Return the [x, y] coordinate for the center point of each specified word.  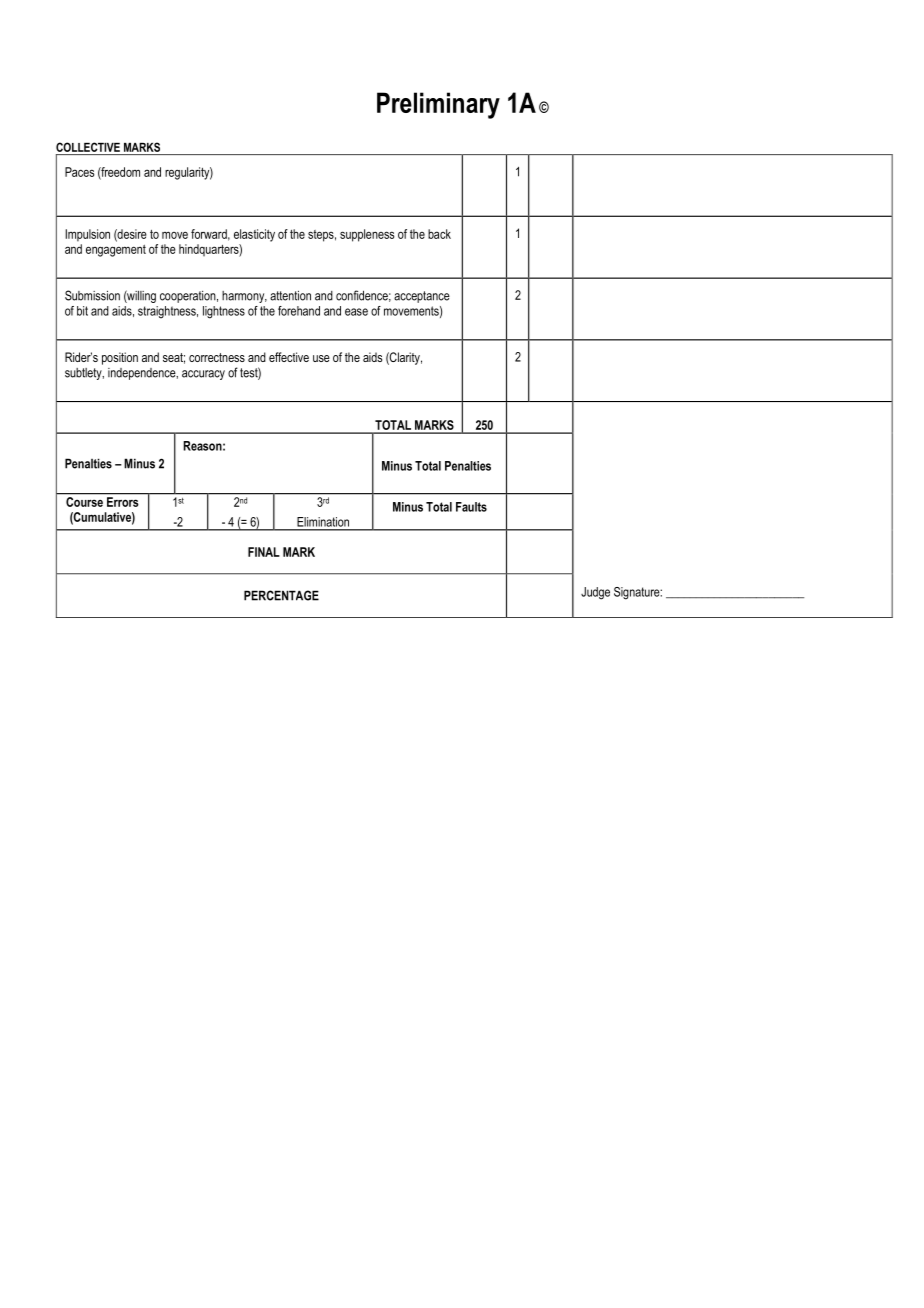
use [321, 358]
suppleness [367, 235]
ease [356, 312]
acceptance [422, 297]
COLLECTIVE [88, 147]
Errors [122, 502]
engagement [116, 251]
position [120, 358]
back [439, 234]
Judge [595, 593]
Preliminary [438, 105]
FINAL [264, 552]
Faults [471, 507]
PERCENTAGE [281, 595]
